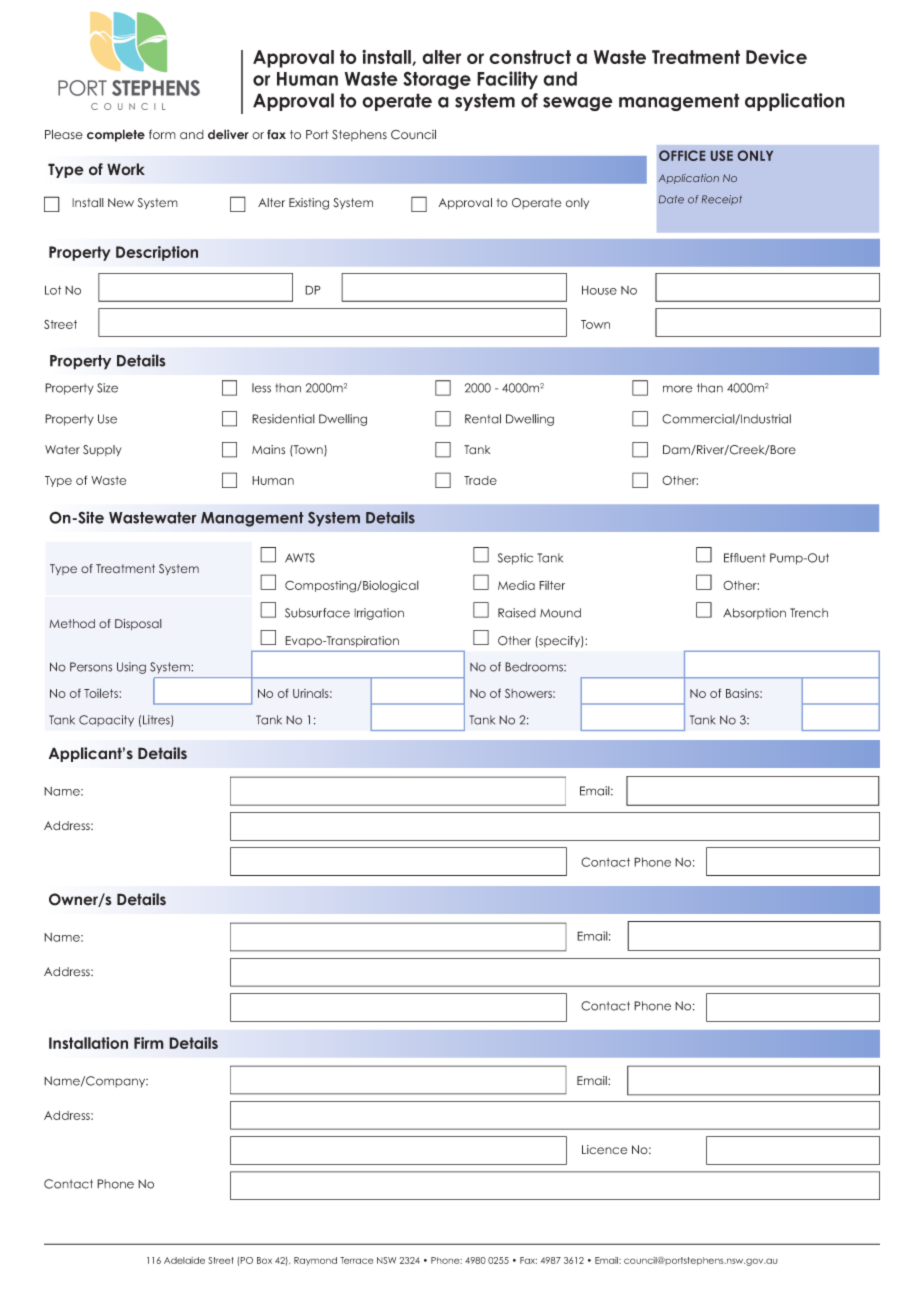 The width and height of the image is (924, 1308). What do you see at coordinates (356, 1260) in the image?
I see `Terrace` at bounding box center [356, 1260].
